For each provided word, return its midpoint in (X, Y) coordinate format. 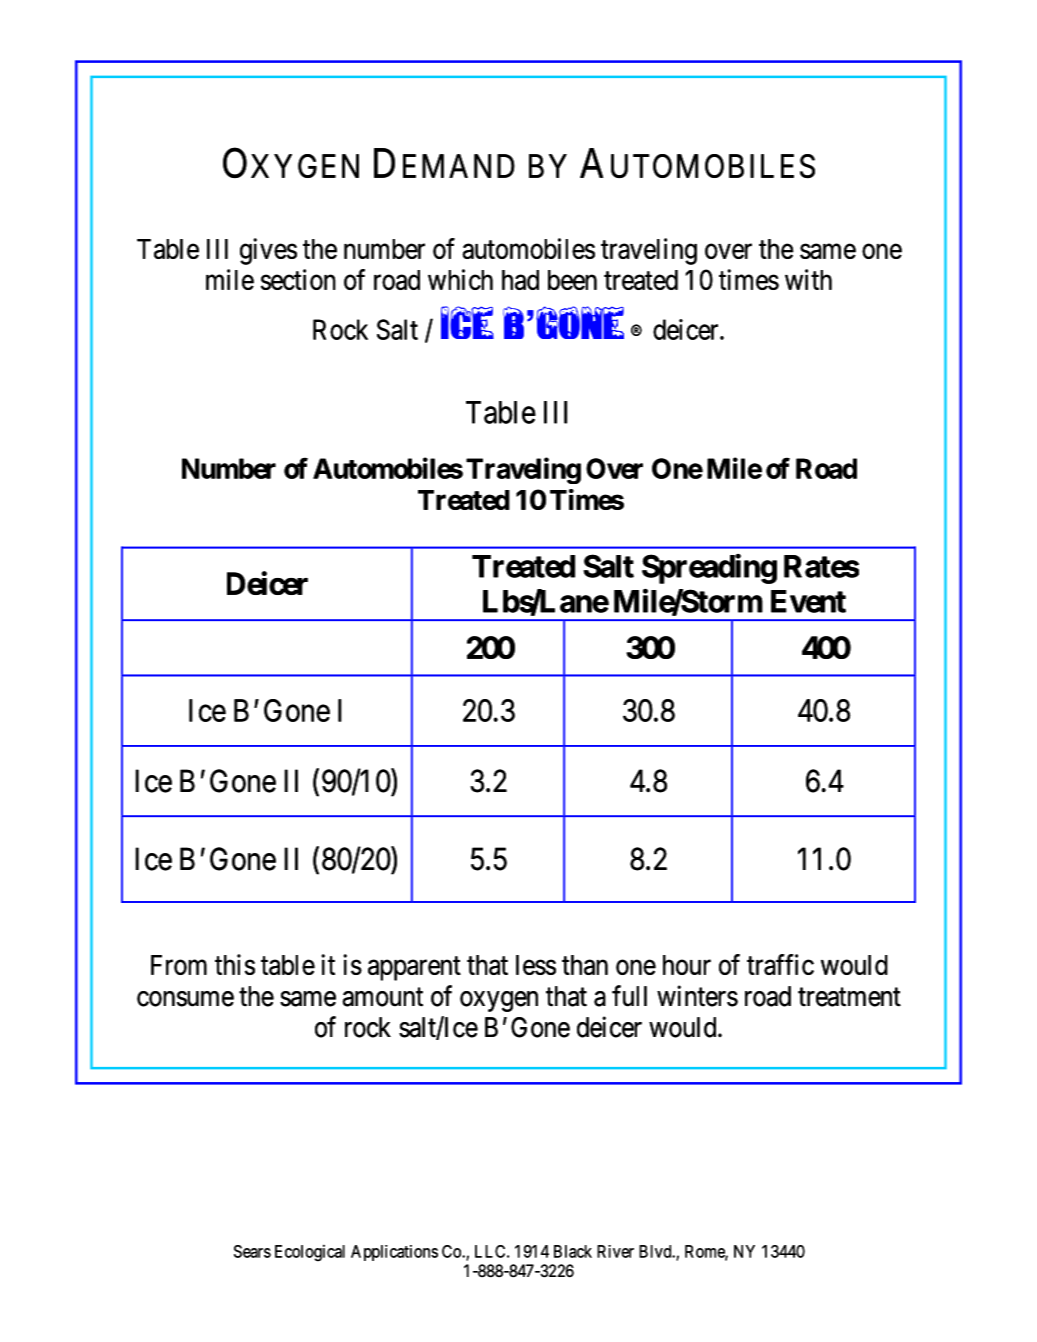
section (298, 279)
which (460, 279)
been (572, 280)
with (808, 279)
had (520, 280)
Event (808, 601)
